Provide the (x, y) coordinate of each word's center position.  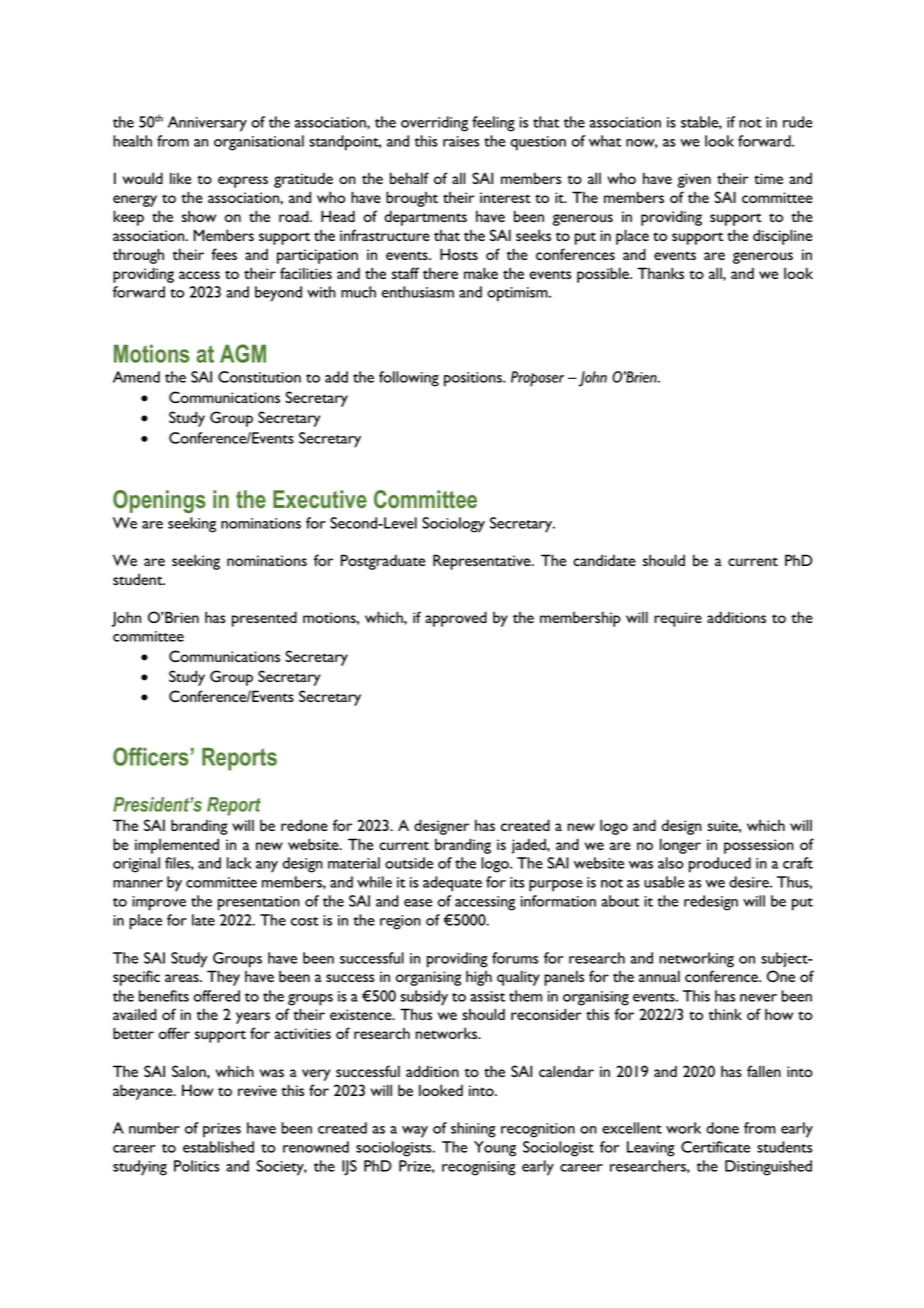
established (218, 1147)
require (678, 619)
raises (461, 141)
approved (456, 619)
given (694, 180)
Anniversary (207, 124)
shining (473, 1130)
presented (264, 619)
